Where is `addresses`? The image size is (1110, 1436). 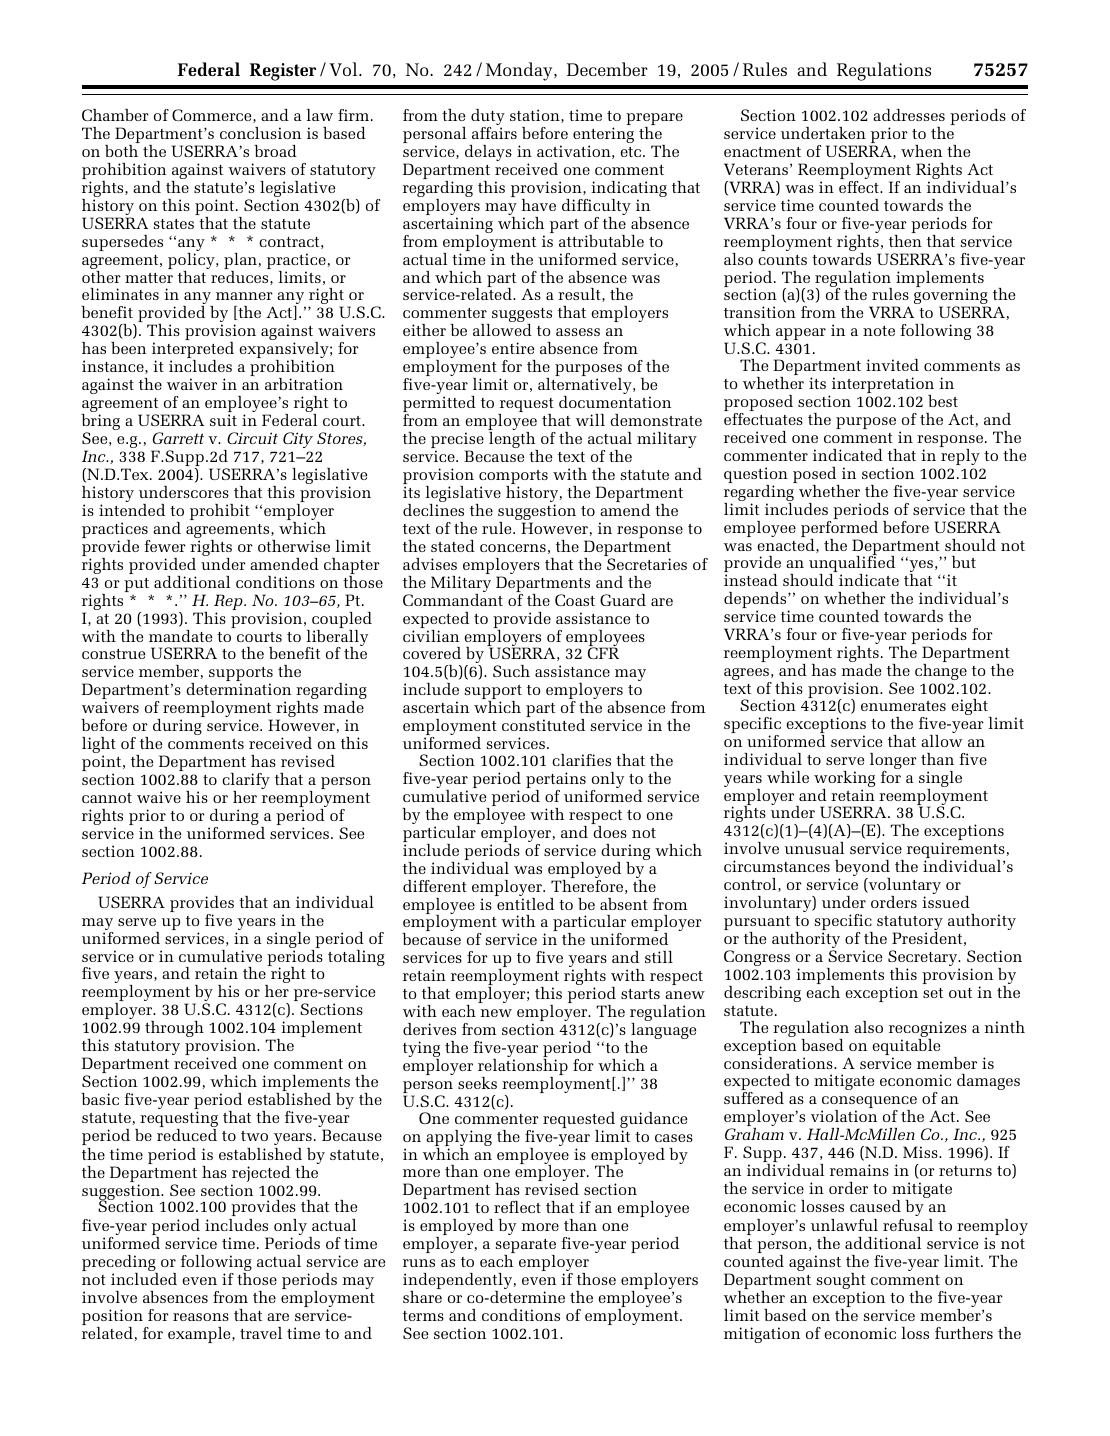
addresses is located at coordinates (909, 115).
